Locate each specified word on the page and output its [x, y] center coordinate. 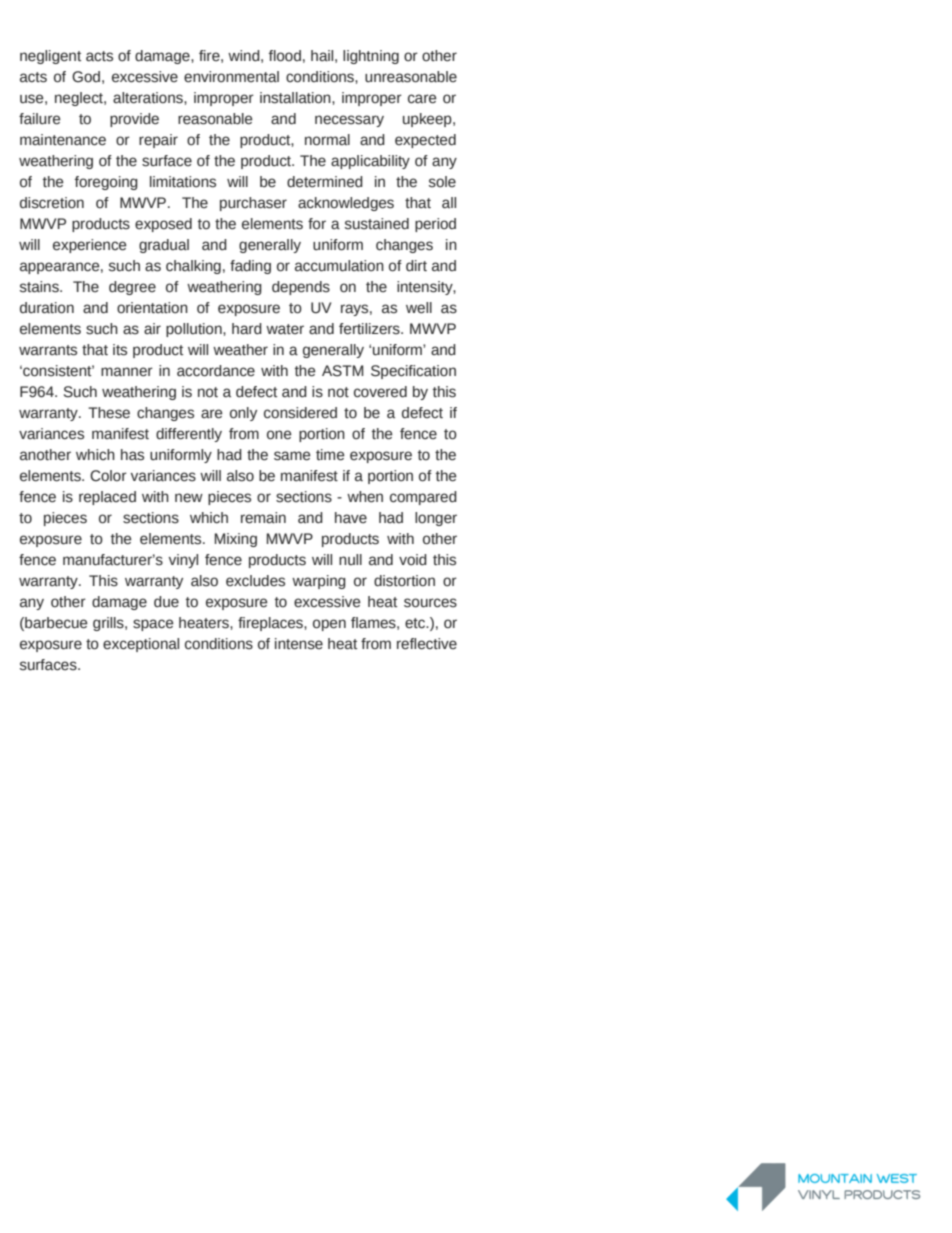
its [120, 350]
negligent [50, 57]
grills [109, 624]
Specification [413, 372]
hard [247, 329]
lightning [371, 57]
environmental [231, 77]
